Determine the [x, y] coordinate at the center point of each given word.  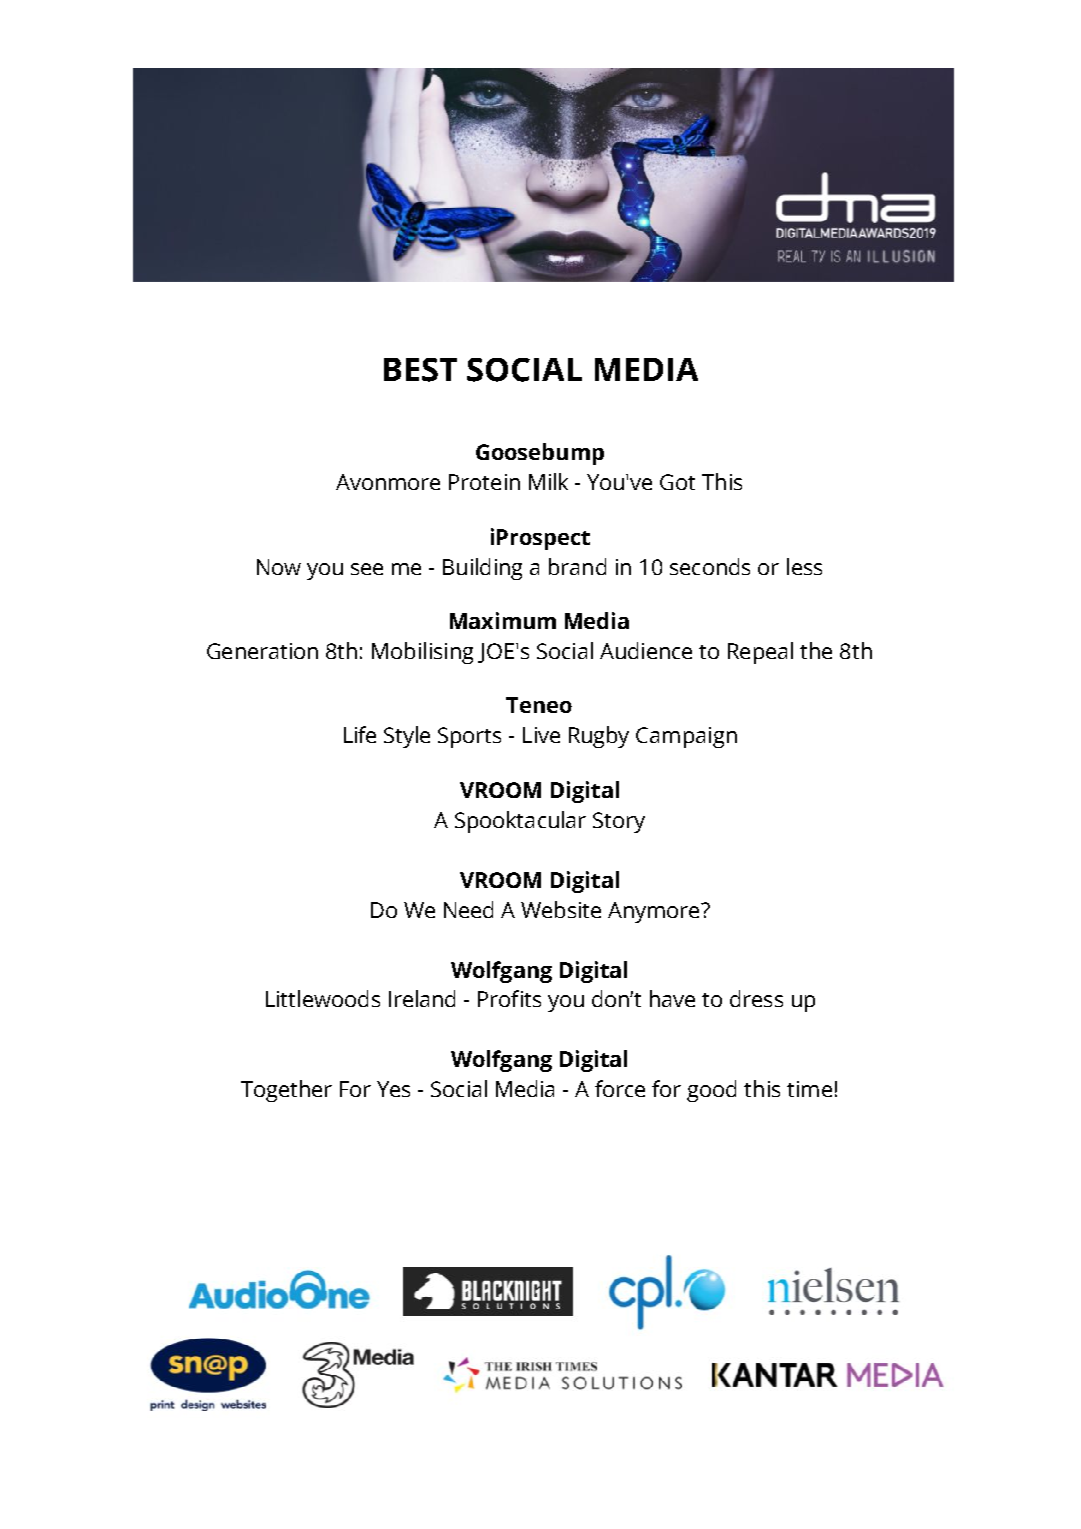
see [367, 569]
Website [561, 909]
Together [286, 1091]
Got [677, 482]
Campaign [686, 737]
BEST [420, 370]
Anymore [655, 912]
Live [541, 735]
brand [577, 566]
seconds [710, 566]
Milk [548, 481]
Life [360, 734]
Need [468, 909]
